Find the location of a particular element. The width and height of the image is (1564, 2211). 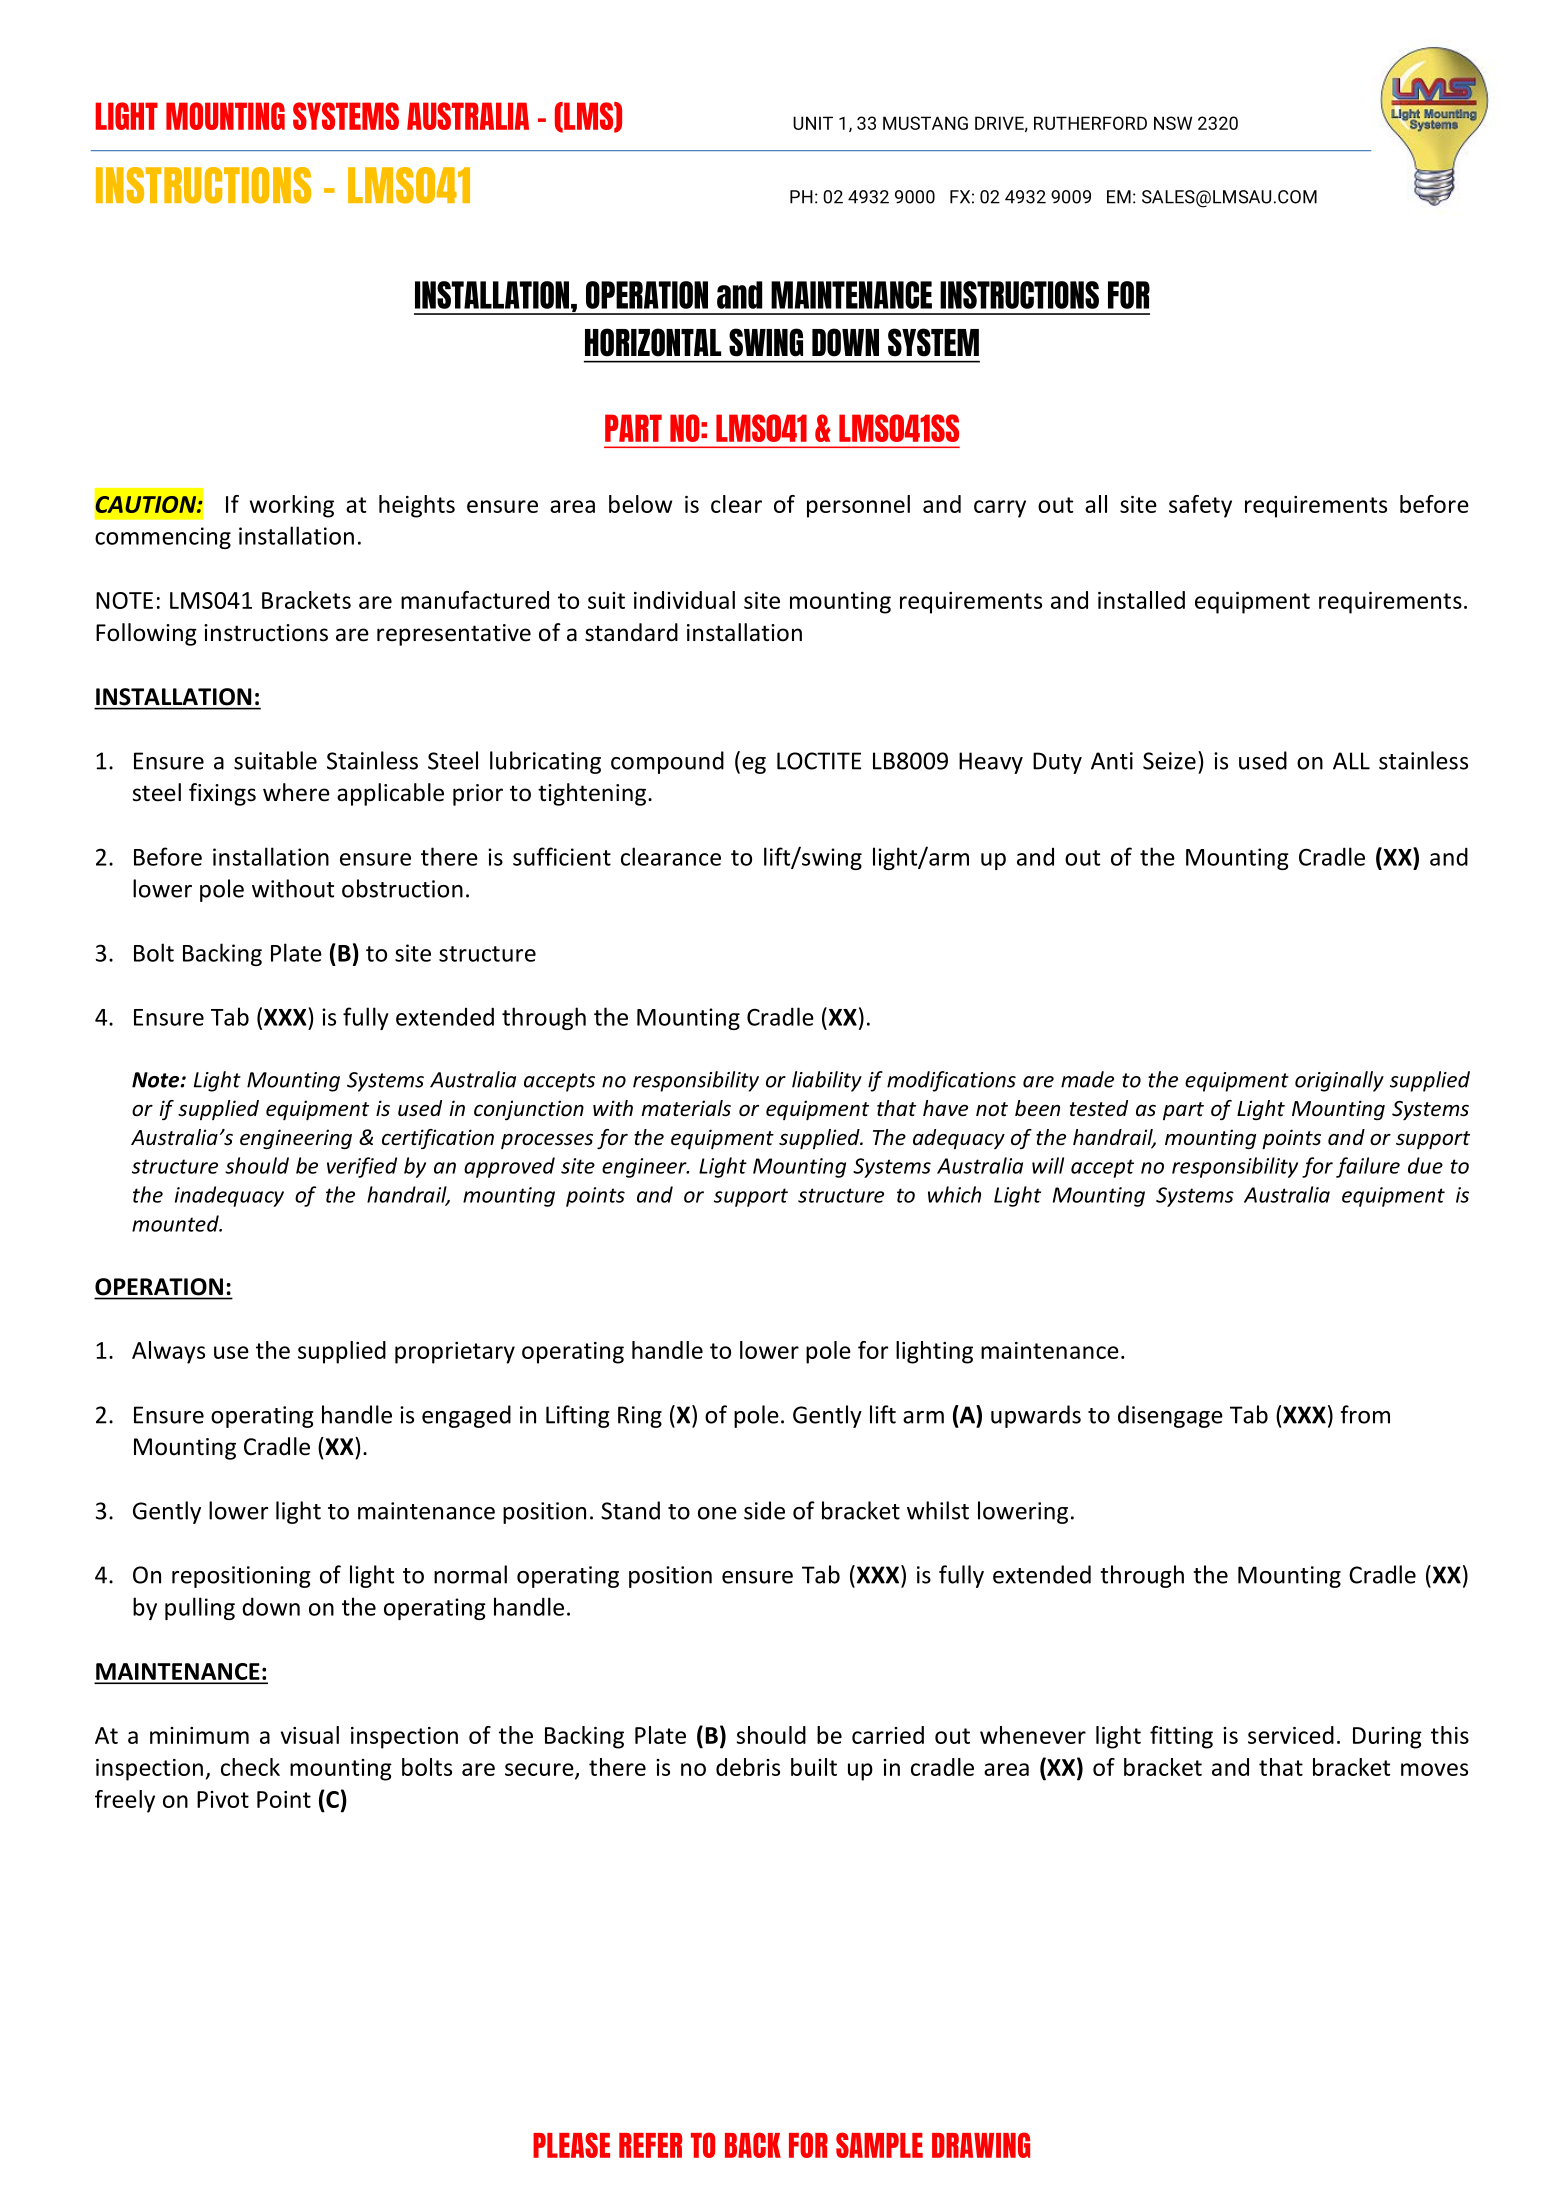

NSW is located at coordinates (1173, 123).
